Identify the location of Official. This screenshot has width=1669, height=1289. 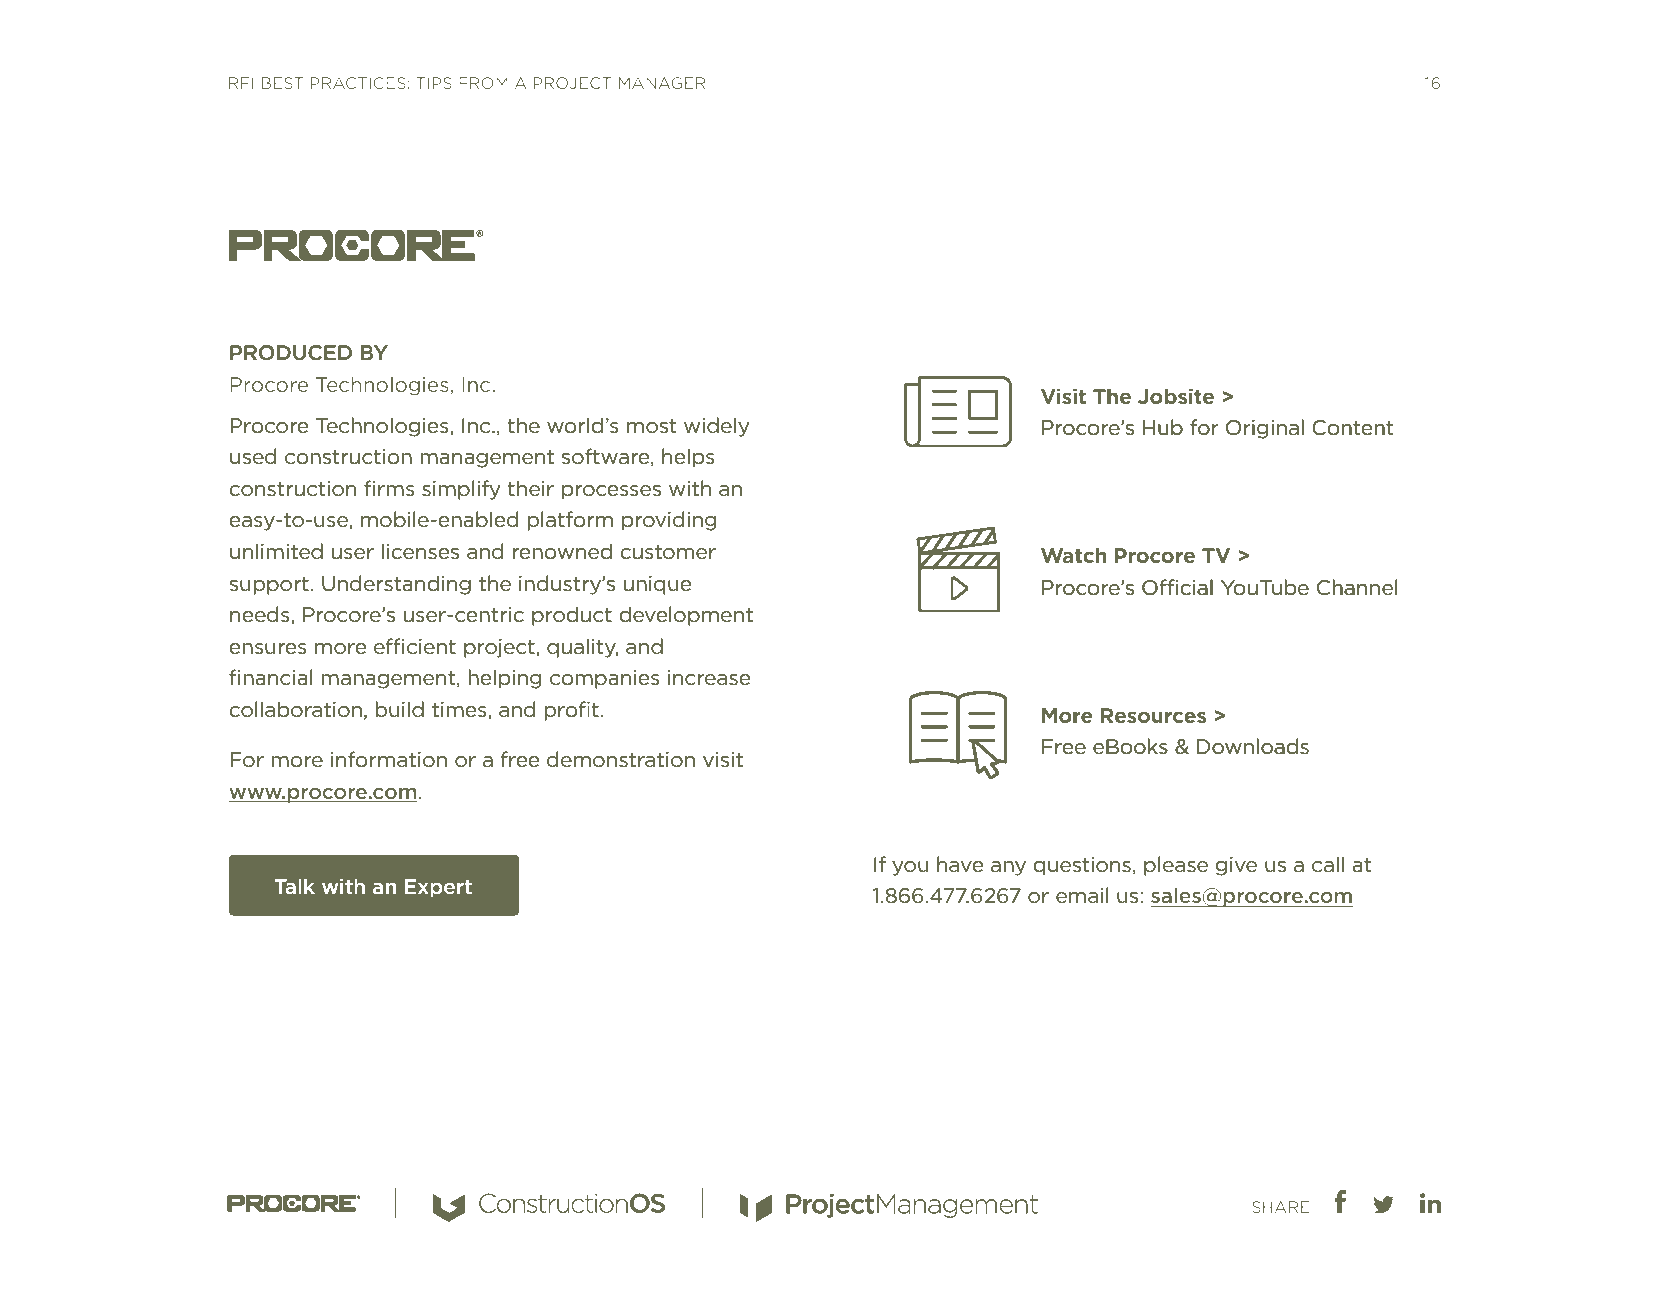
(1177, 587).
